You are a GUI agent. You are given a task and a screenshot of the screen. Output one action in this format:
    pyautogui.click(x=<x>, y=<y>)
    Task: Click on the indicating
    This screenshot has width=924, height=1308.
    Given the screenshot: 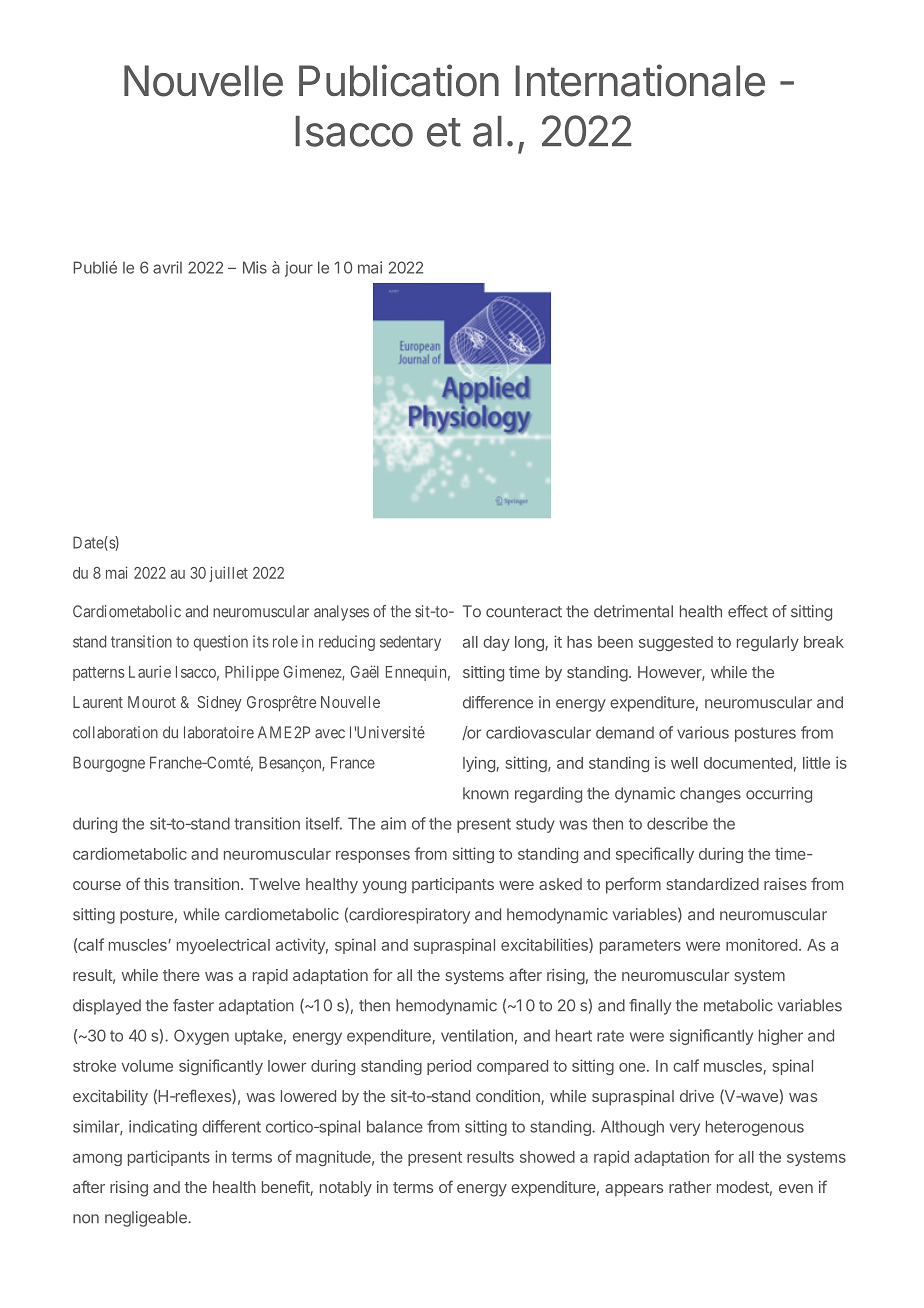 What is the action you would take?
    pyautogui.click(x=163, y=1128)
